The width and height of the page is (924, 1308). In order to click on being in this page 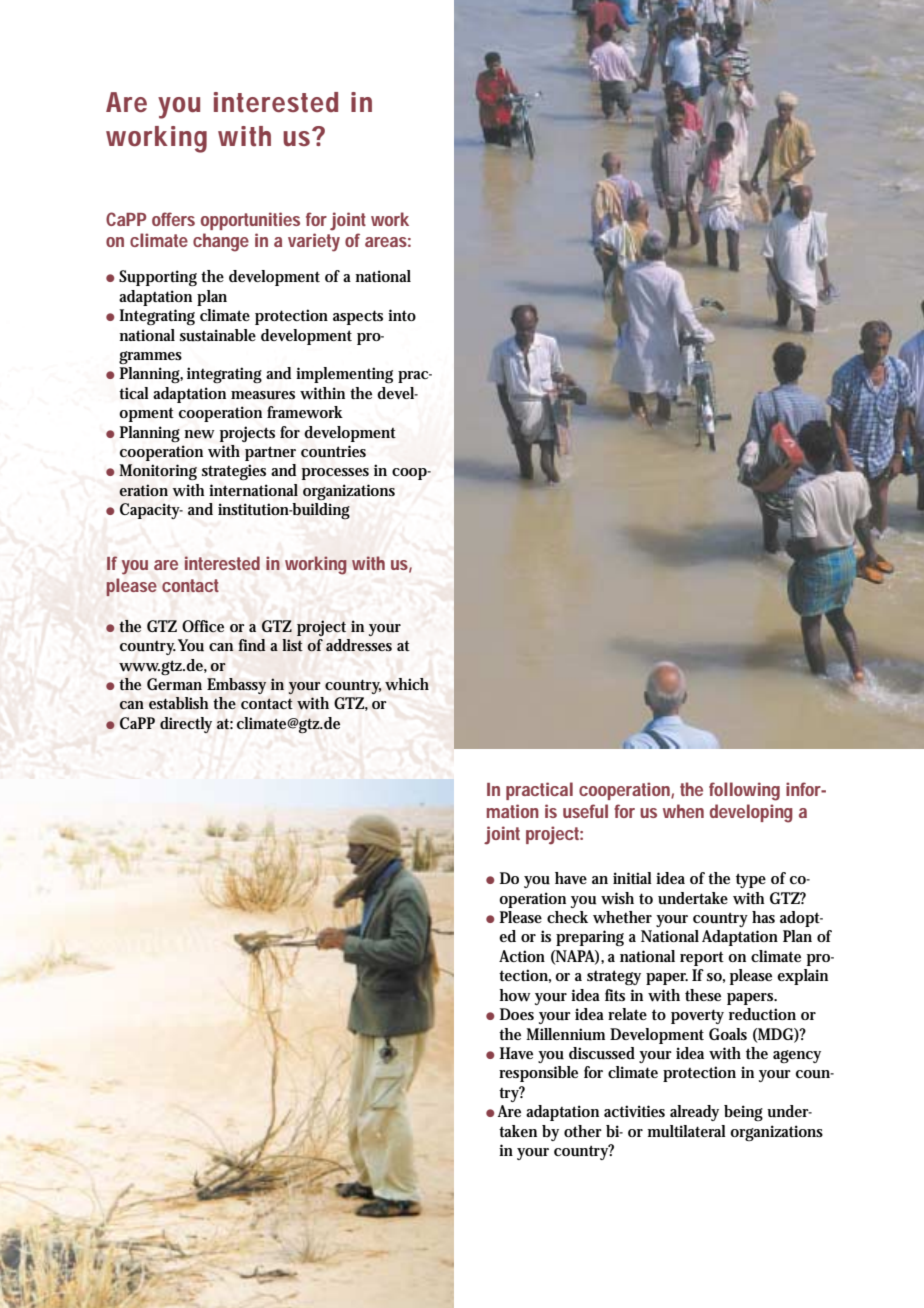, I will do `click(743, 1113)`.
